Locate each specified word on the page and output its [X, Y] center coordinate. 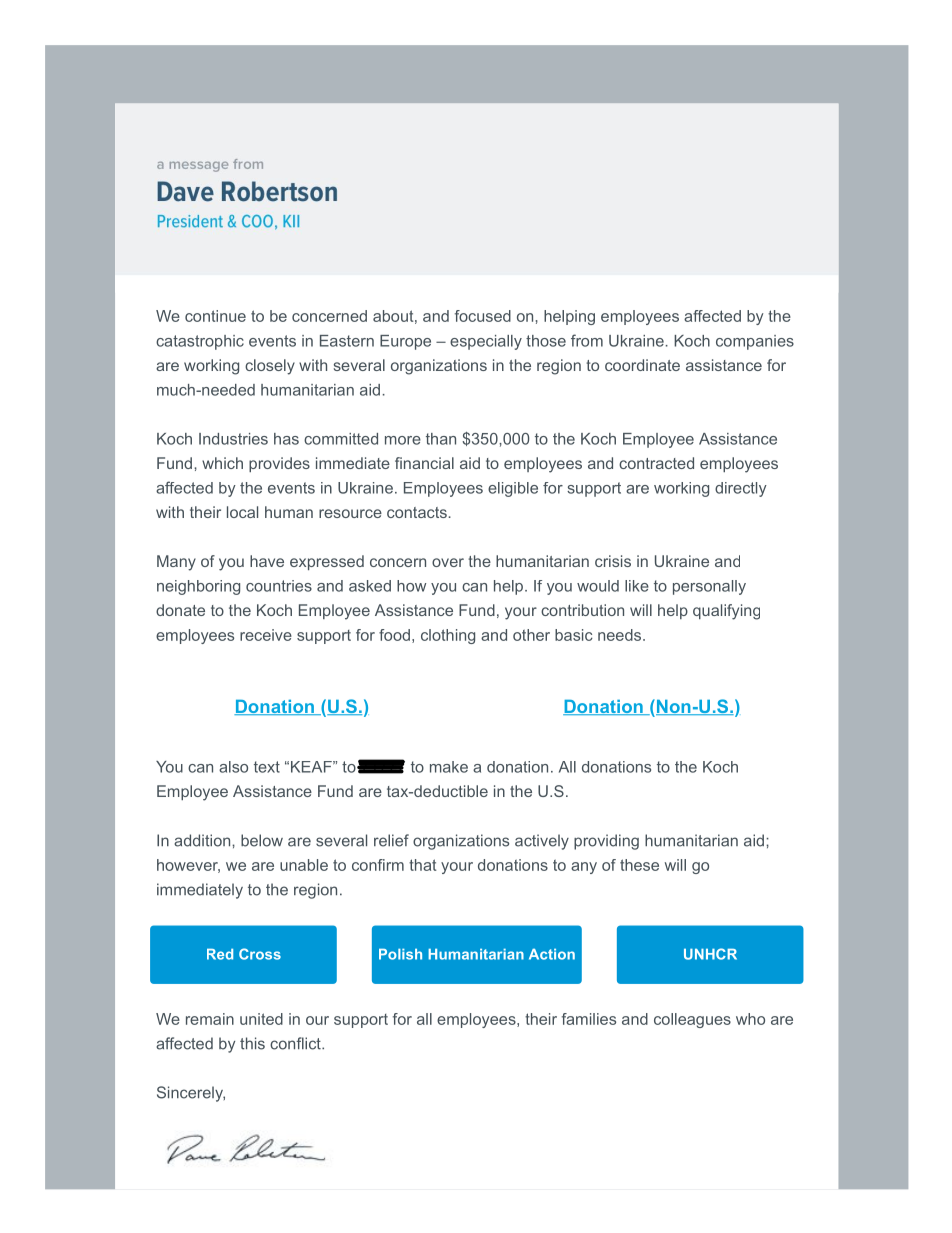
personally [709, 587]
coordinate [642, 365]
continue [215, 316]
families [589, 1019]
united [261, 1019]
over [448, 562]
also [233, 767]
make [449, 767]
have [267, 561]
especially [486, 342]
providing [606, 842]
